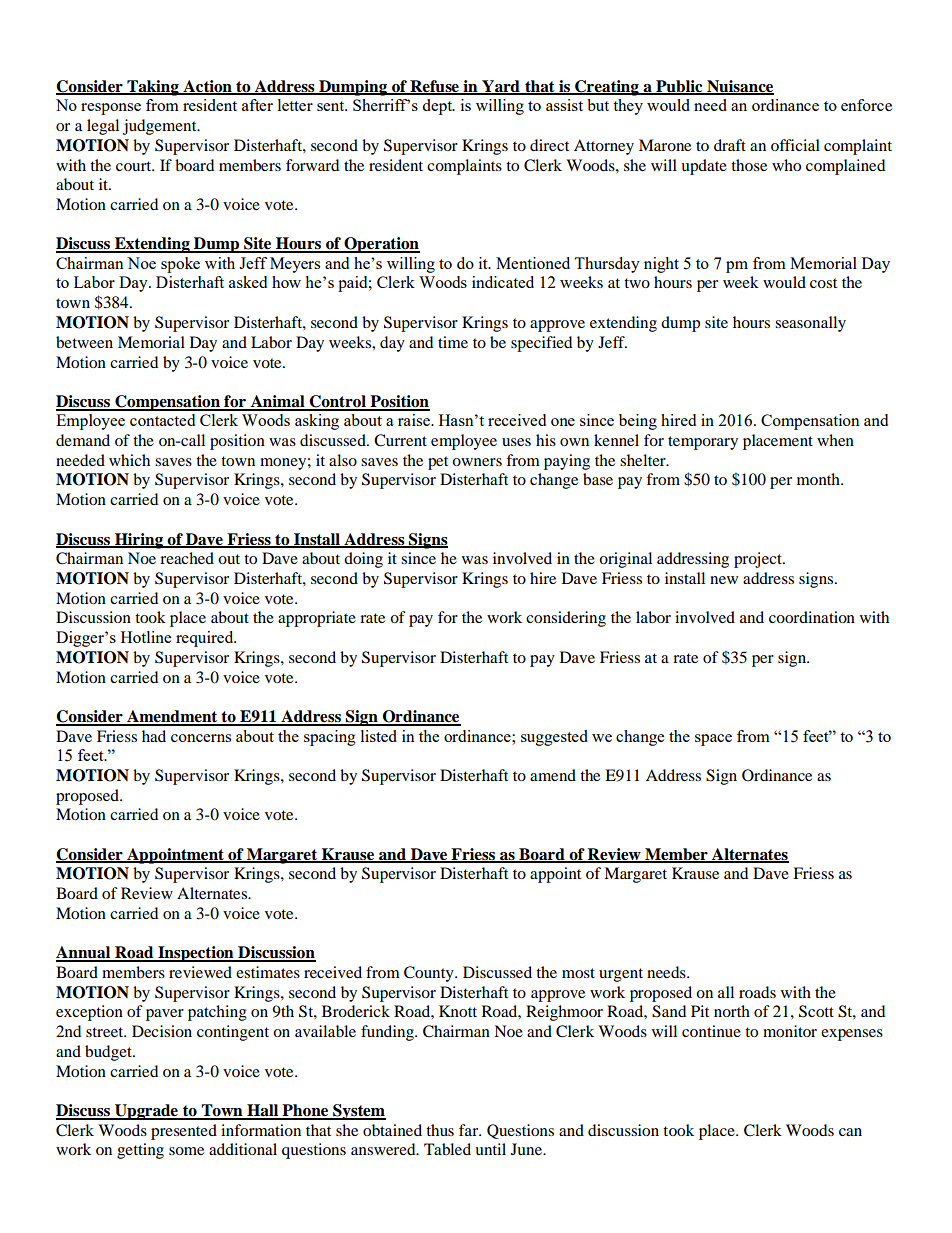  I want to click on Upgrade, so click(146, 1112).
